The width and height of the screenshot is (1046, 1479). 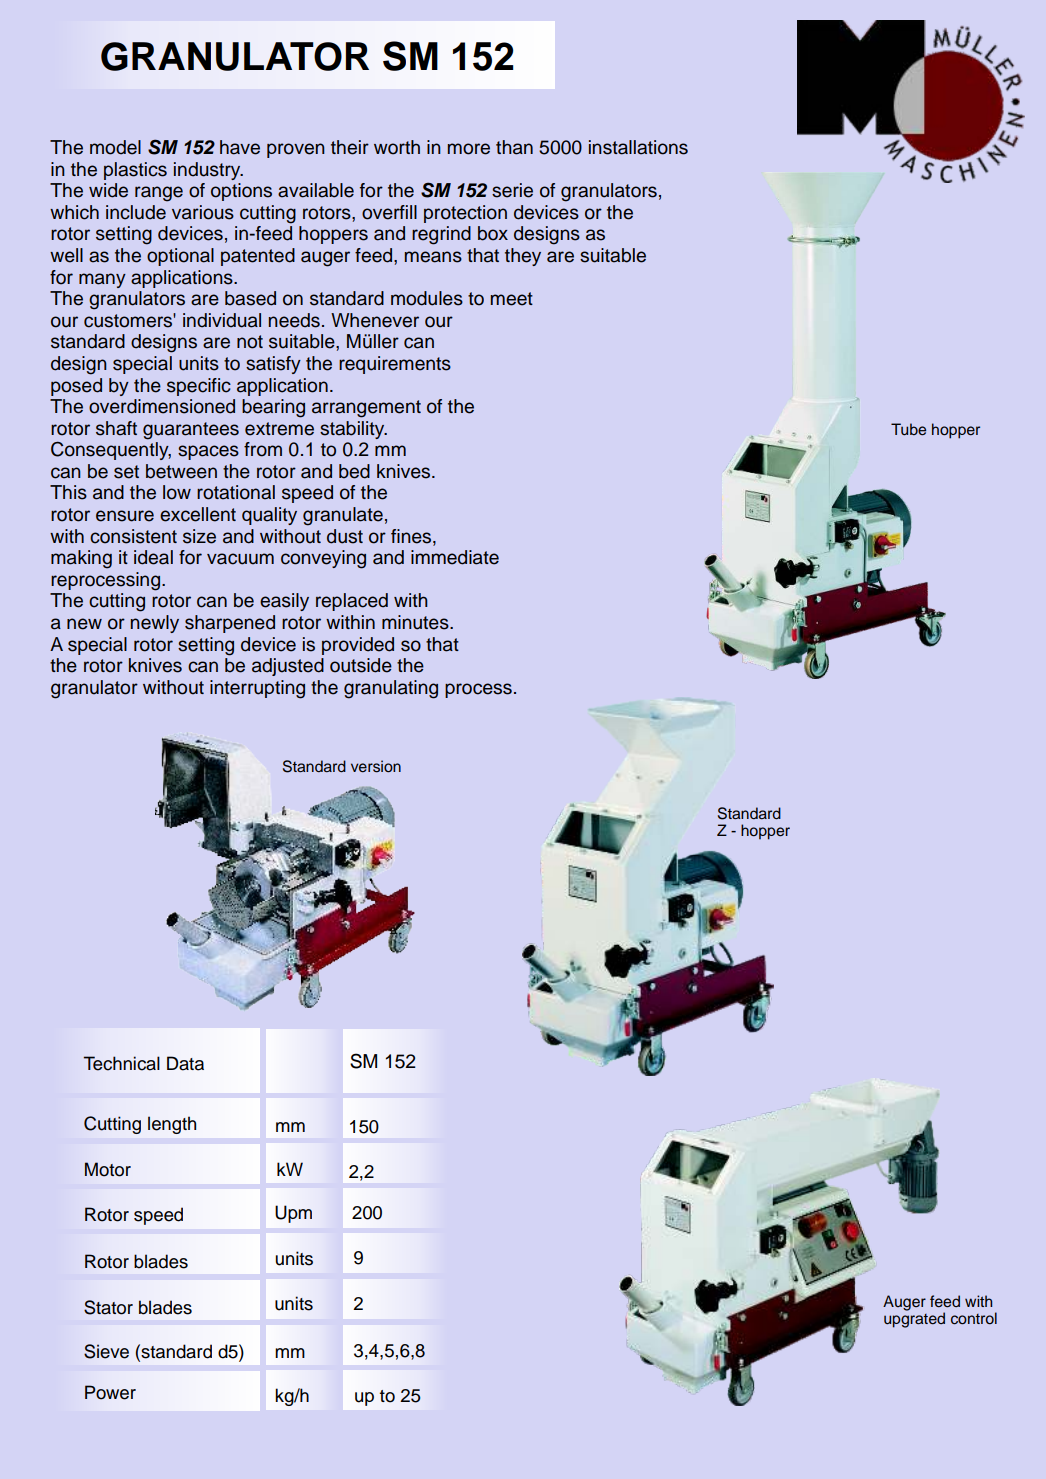 I want to click on Sieve, so click(x=106, y=1351).
